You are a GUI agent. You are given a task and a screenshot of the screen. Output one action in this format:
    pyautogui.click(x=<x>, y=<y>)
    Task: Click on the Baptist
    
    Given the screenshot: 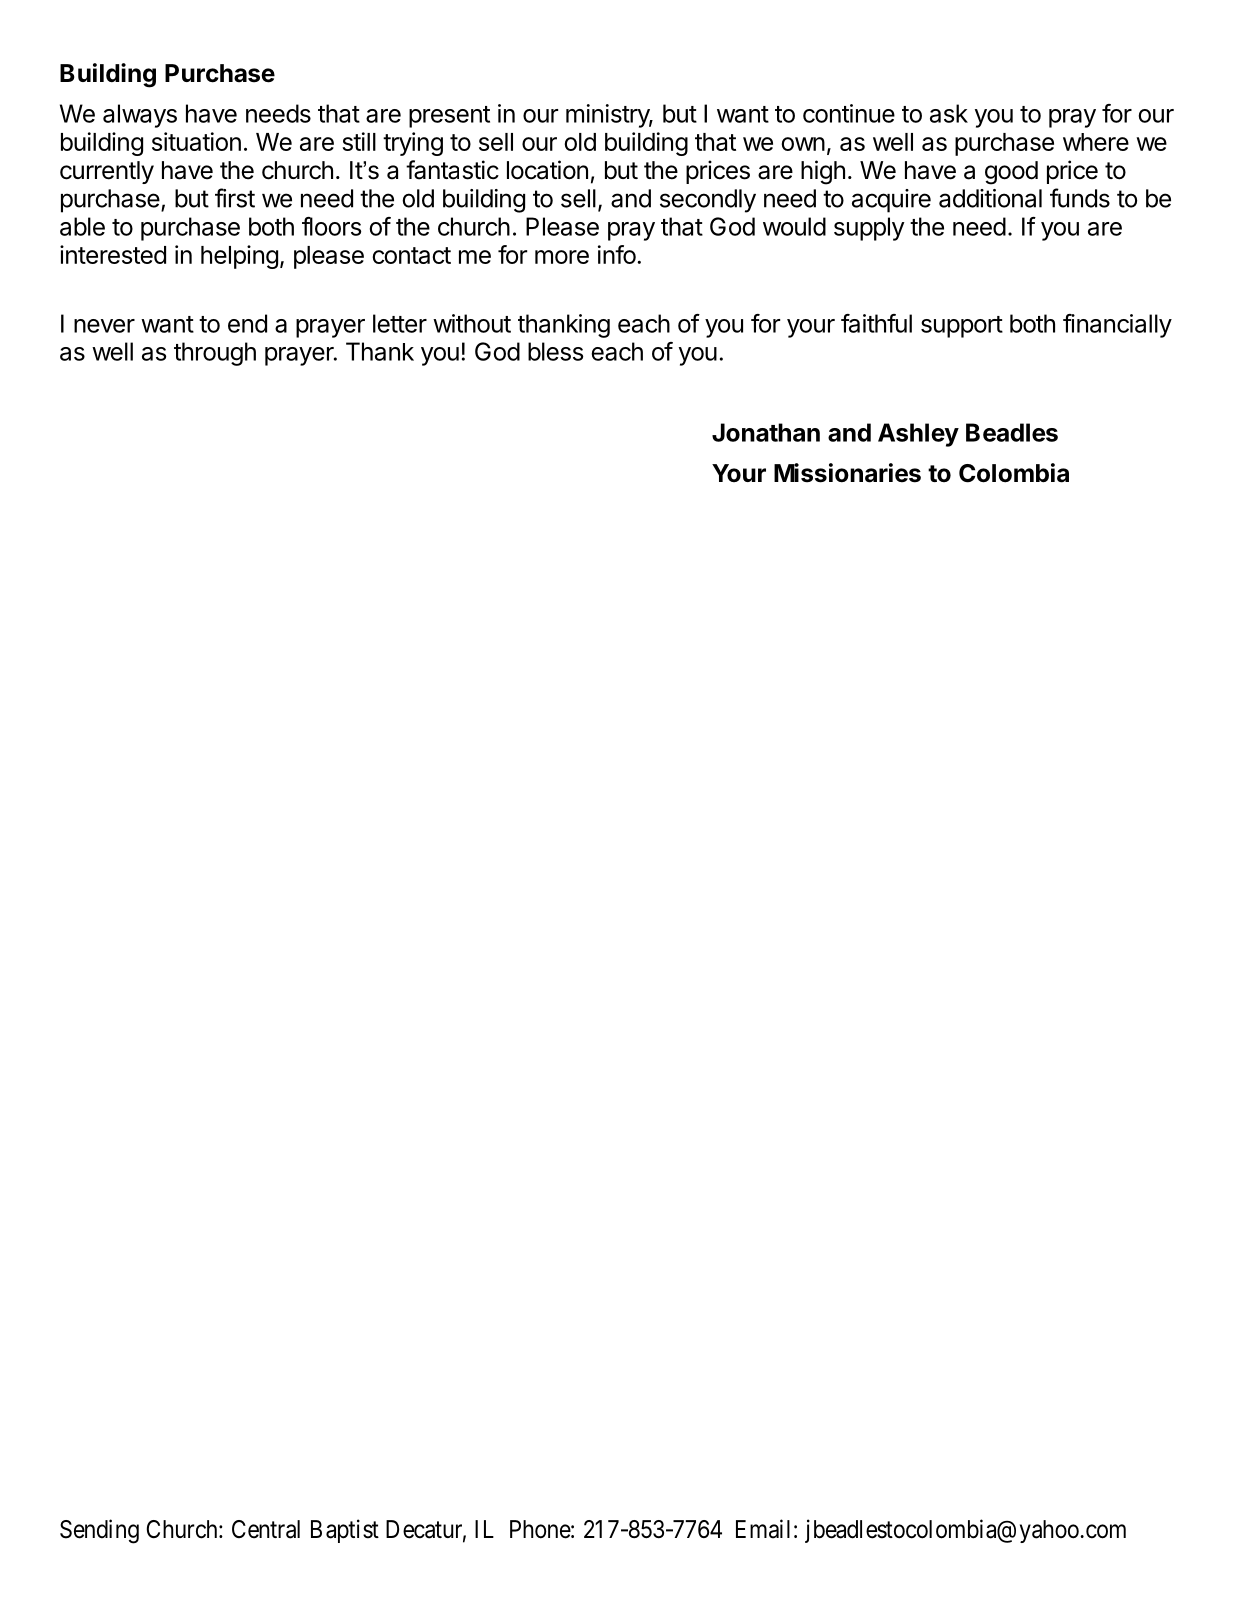 What is the action you would take?
    pyautogui.click(x=345, y=1531)
